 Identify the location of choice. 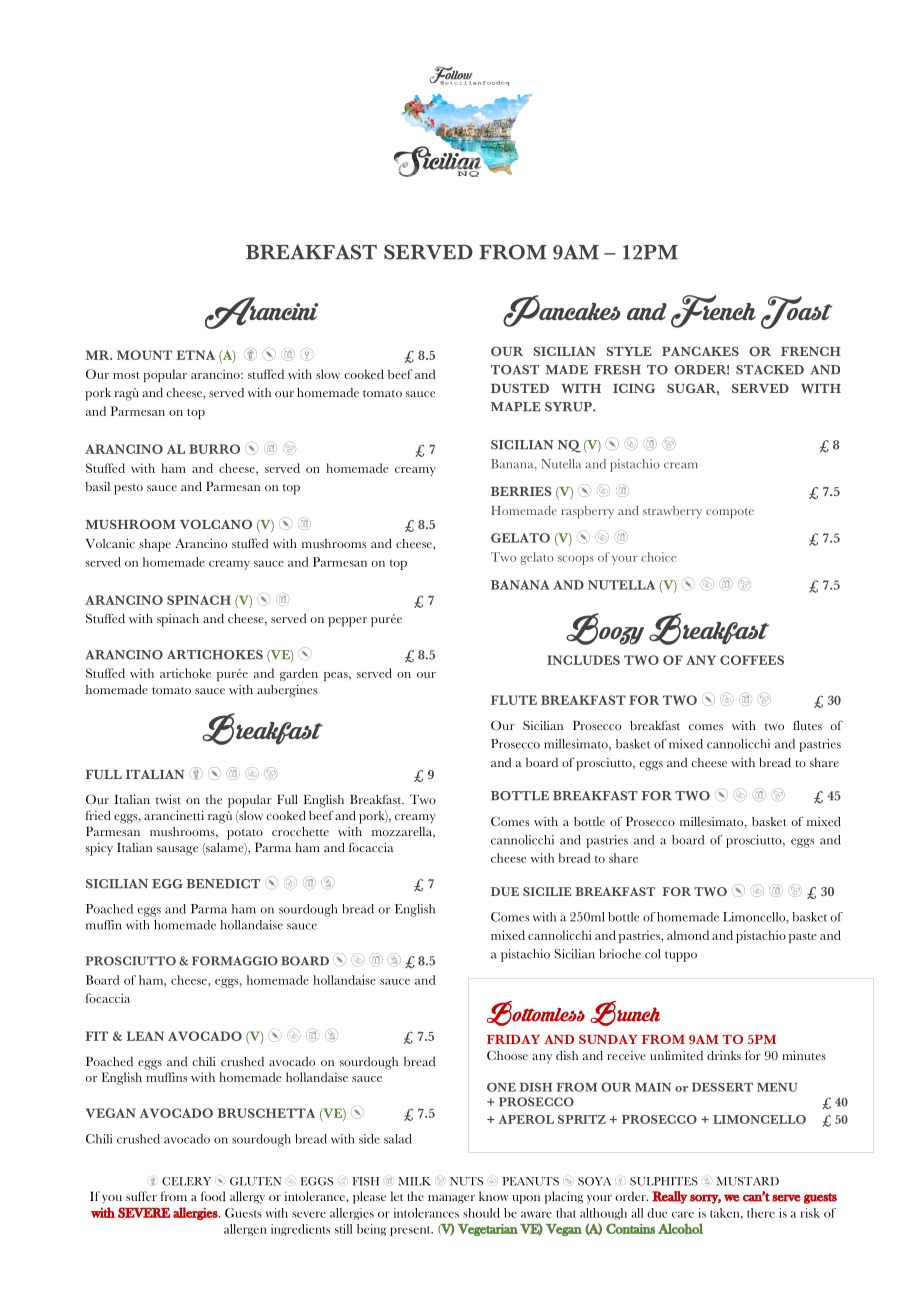
(658, 557).
